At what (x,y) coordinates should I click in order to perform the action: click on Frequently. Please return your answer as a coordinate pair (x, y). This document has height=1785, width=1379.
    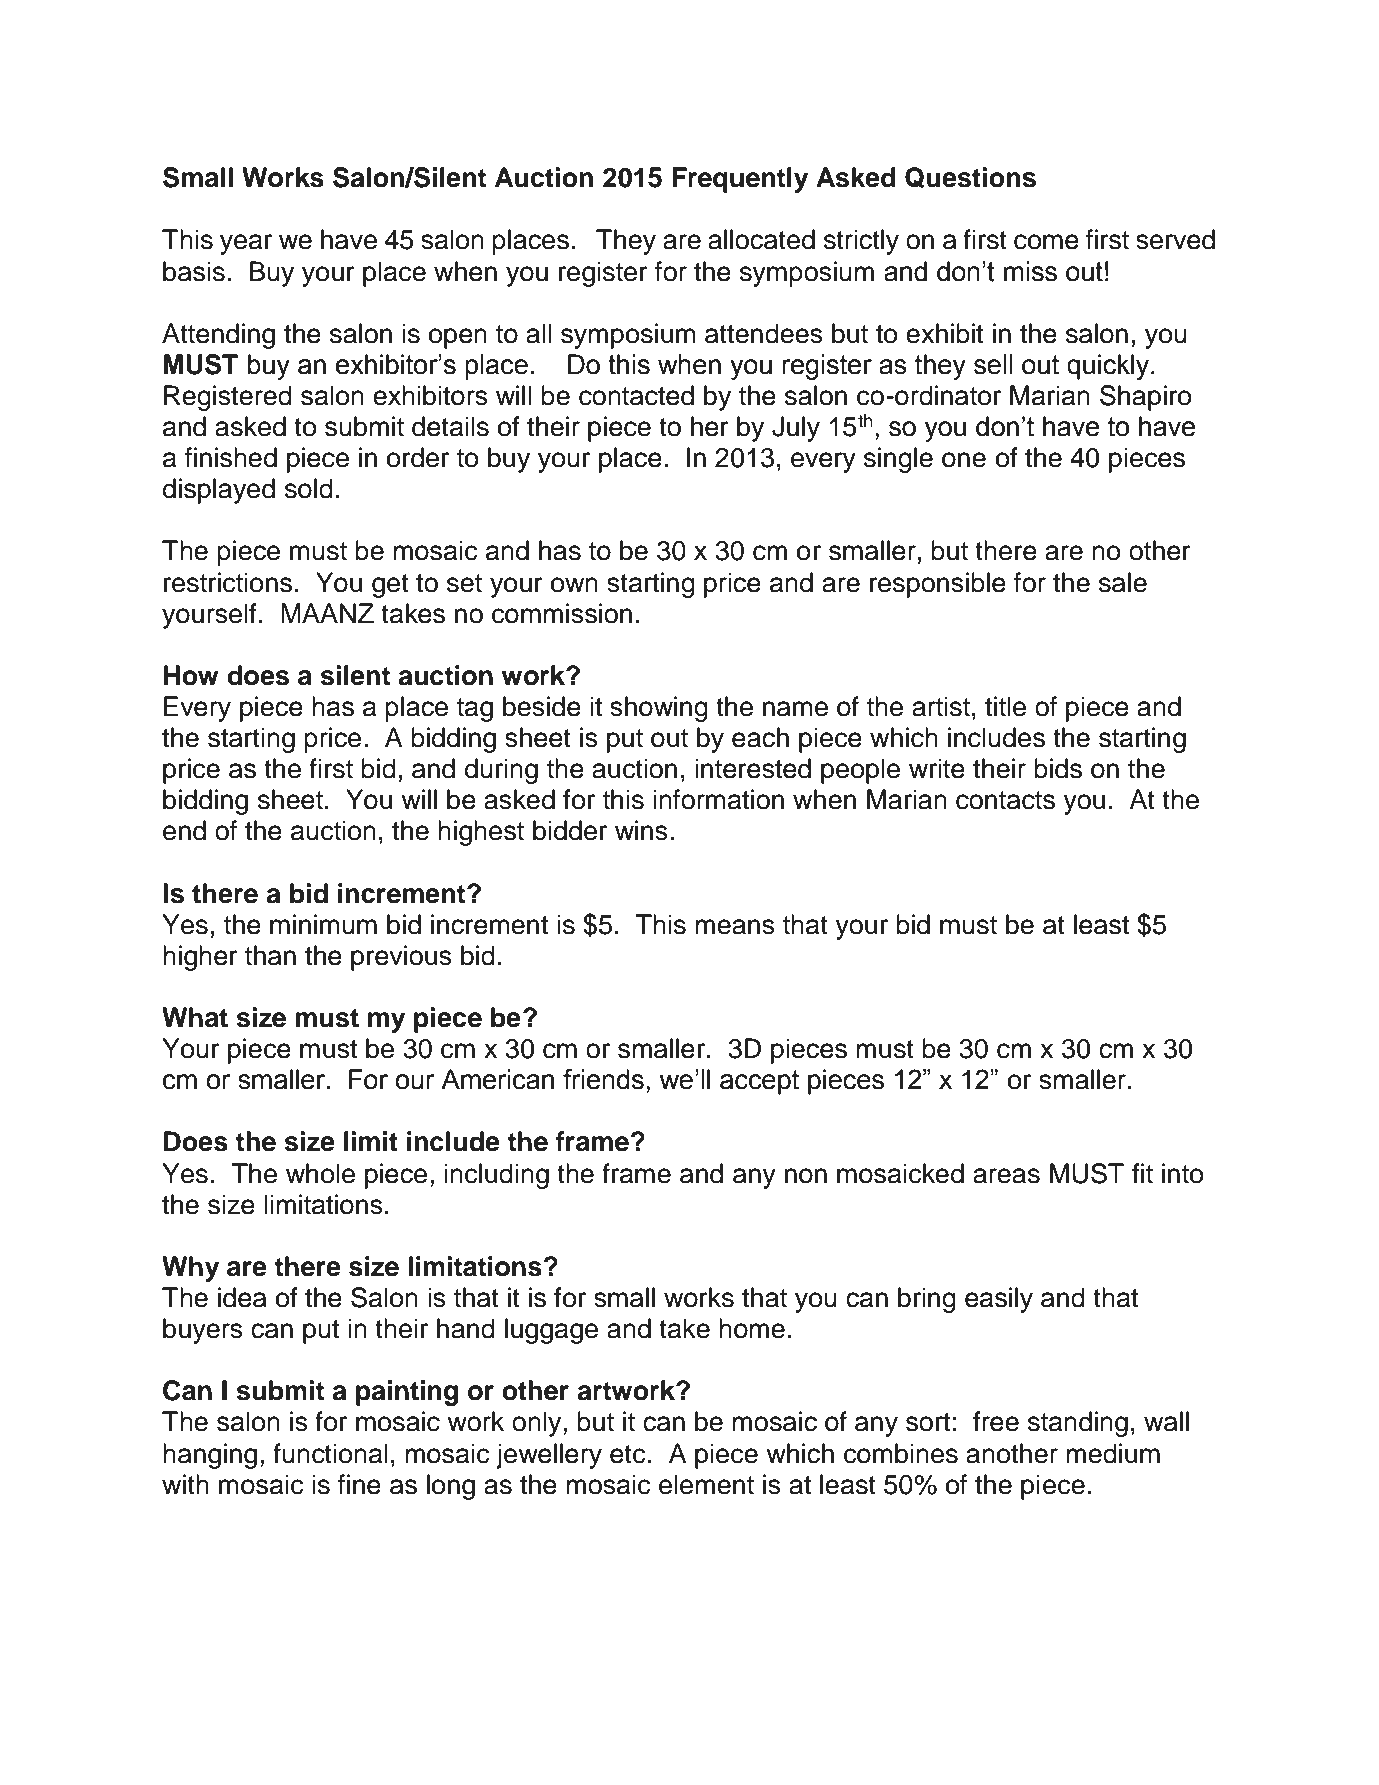
    Looking at the image, I should click on (740, 180).
